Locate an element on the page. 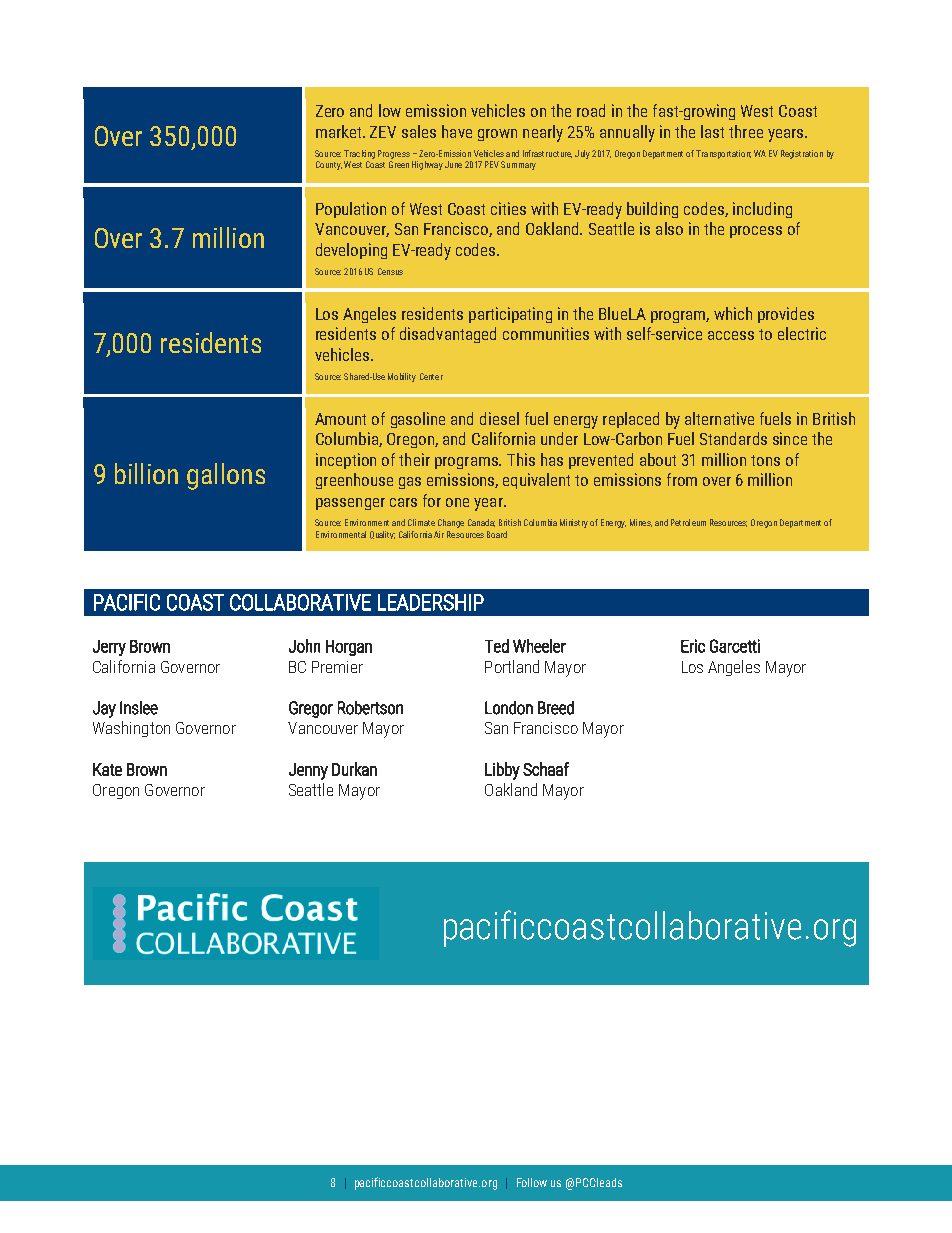 This page has height=1233, width=952. County is located at coordinates (329, 165).
